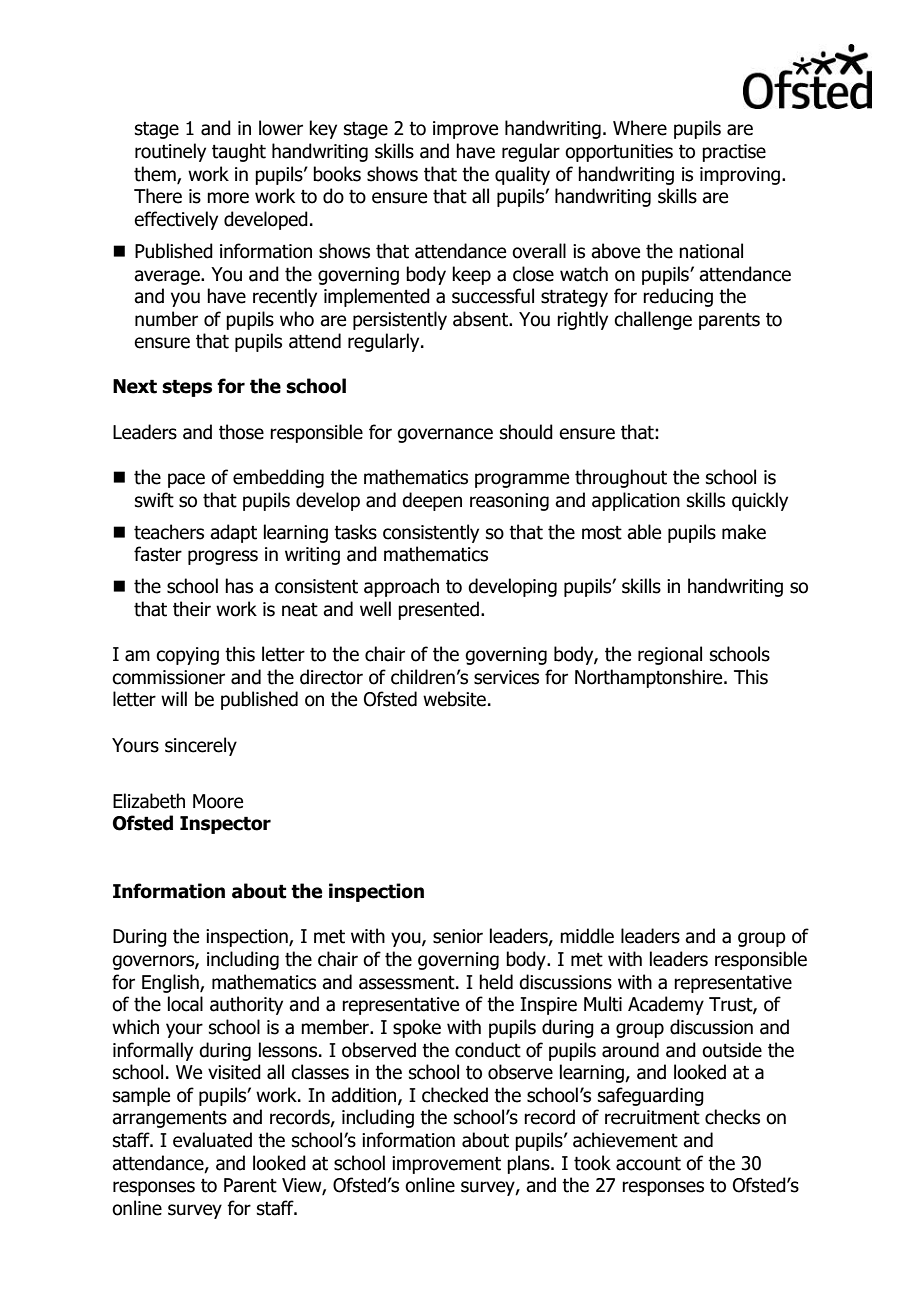 The image size is (924, 1310). Describe the element at coordinates (212, 1140) in the screenshot. I see `evaluated` at that location.
